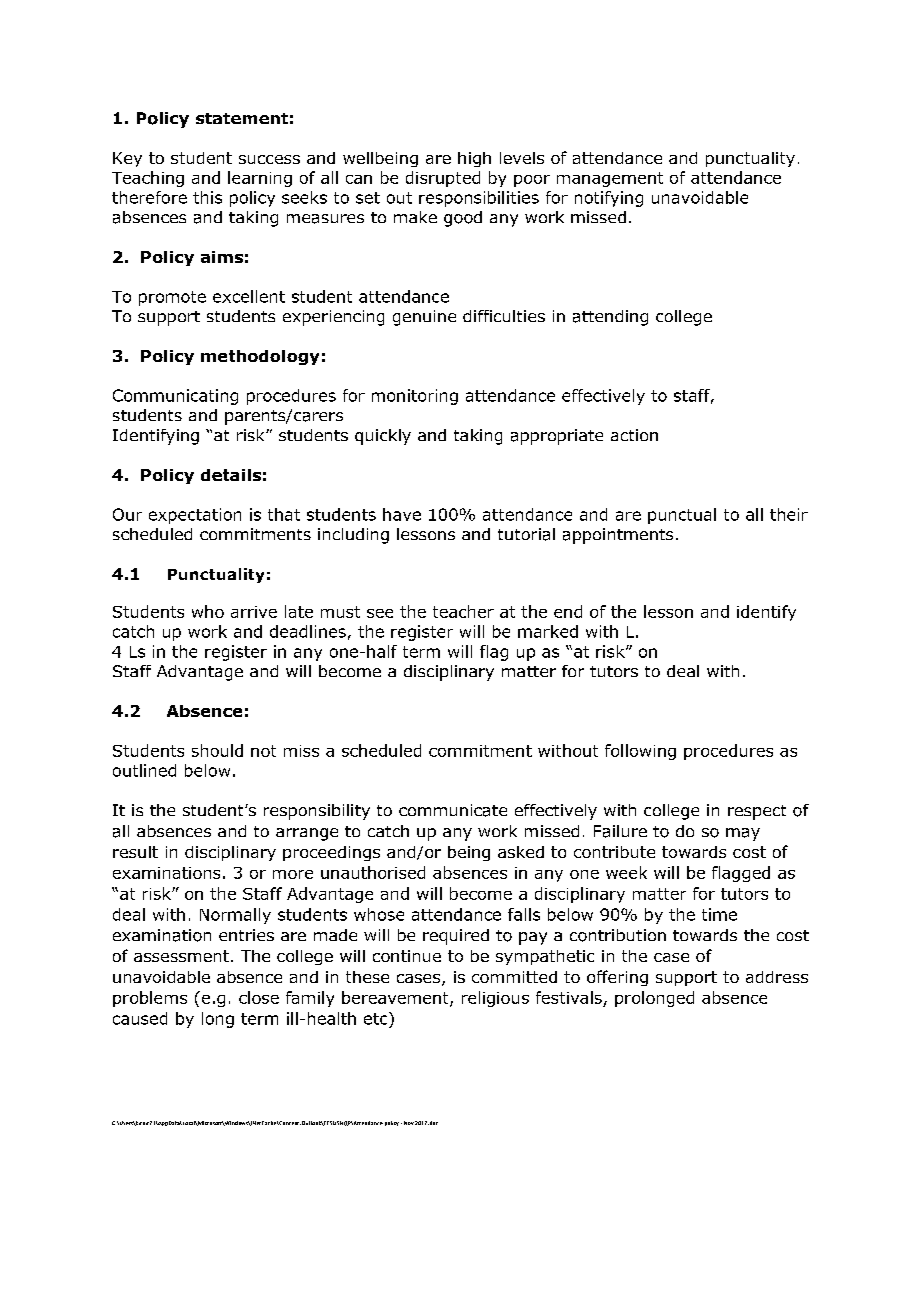  Describe the element at coordinates (757, 812) in the image. I see `respect` at that location.
